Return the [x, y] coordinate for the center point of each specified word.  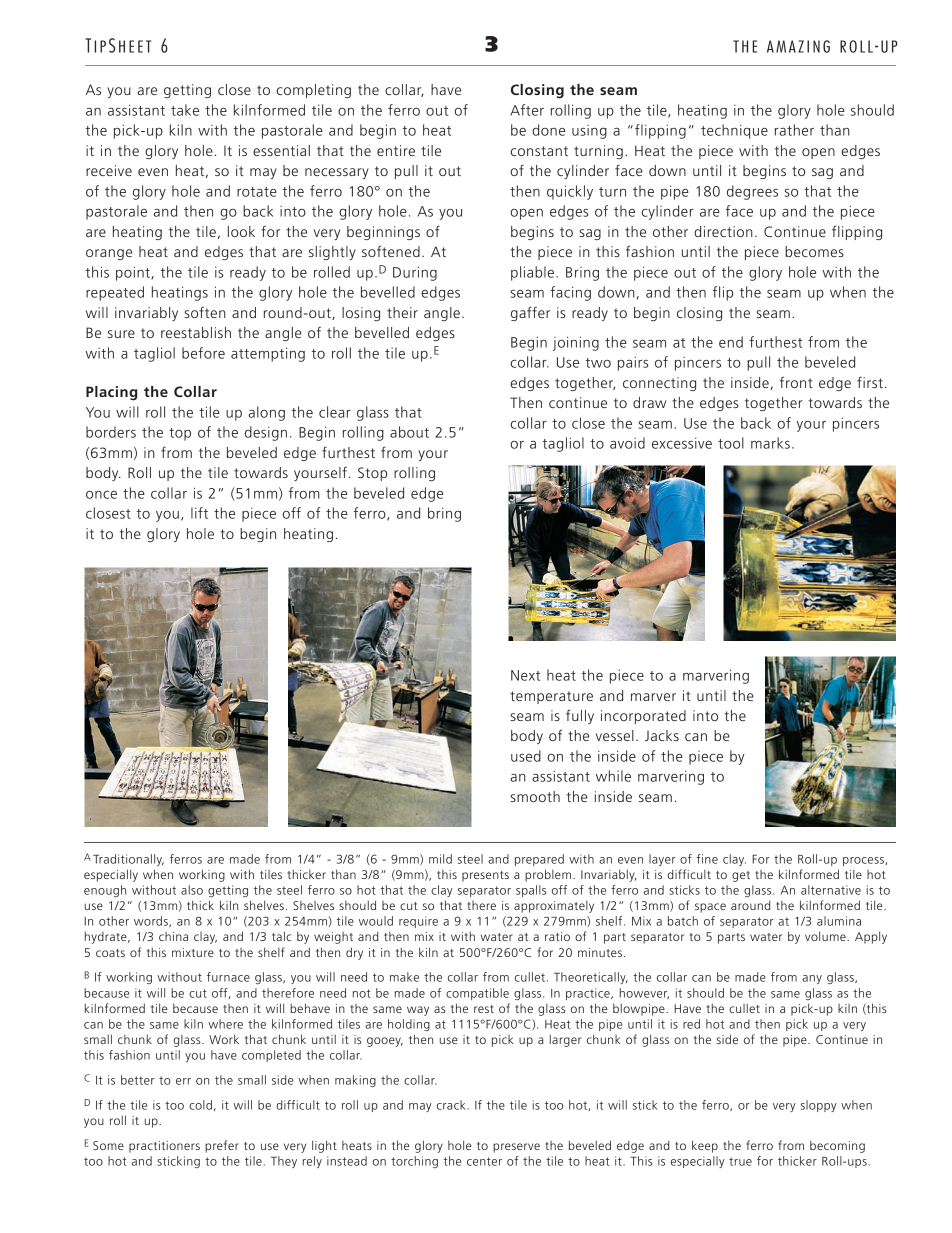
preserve [516, 1148]
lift [199, 513]
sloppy [819, 1106]
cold [200, 1105]
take [185, 110]
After [527, 110]
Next [525, 675]
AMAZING [798, 46]
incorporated [643, 717]
